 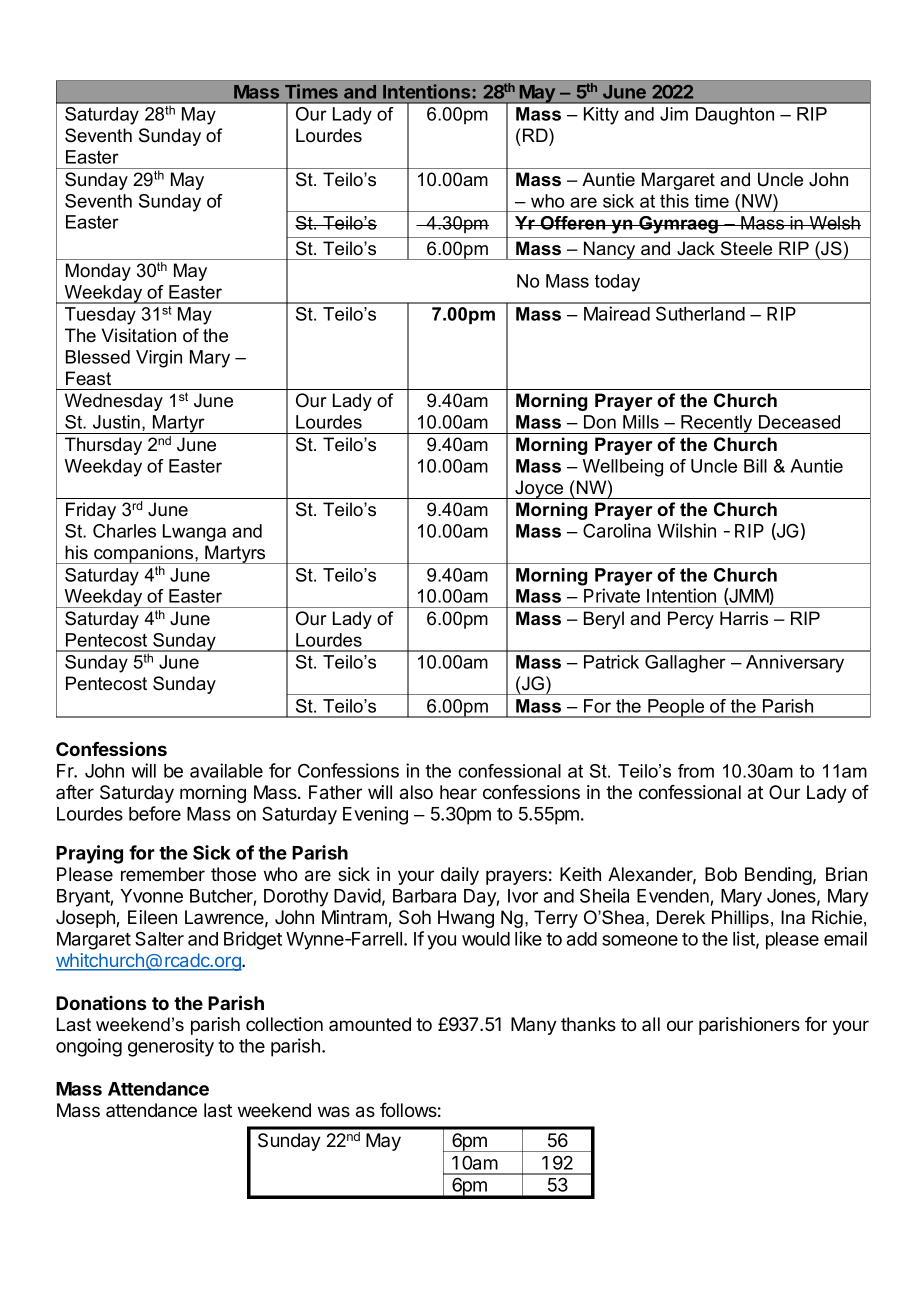 What do you see at coordinates (721, 874) in the page?
I see `Bob` at bounding box center [721, 874].
